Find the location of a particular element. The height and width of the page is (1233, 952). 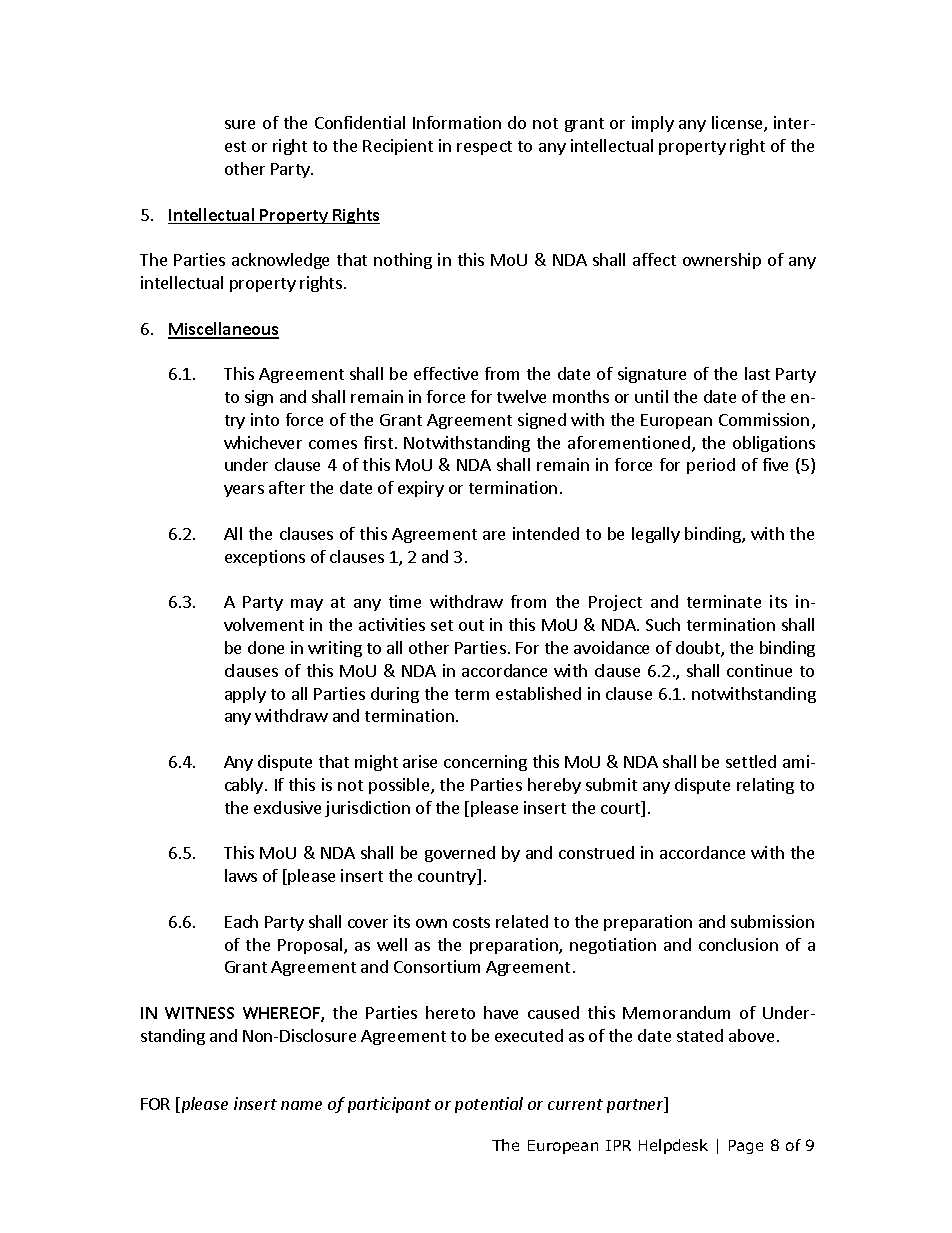

Confidential is located at coordinates (360, 122).
